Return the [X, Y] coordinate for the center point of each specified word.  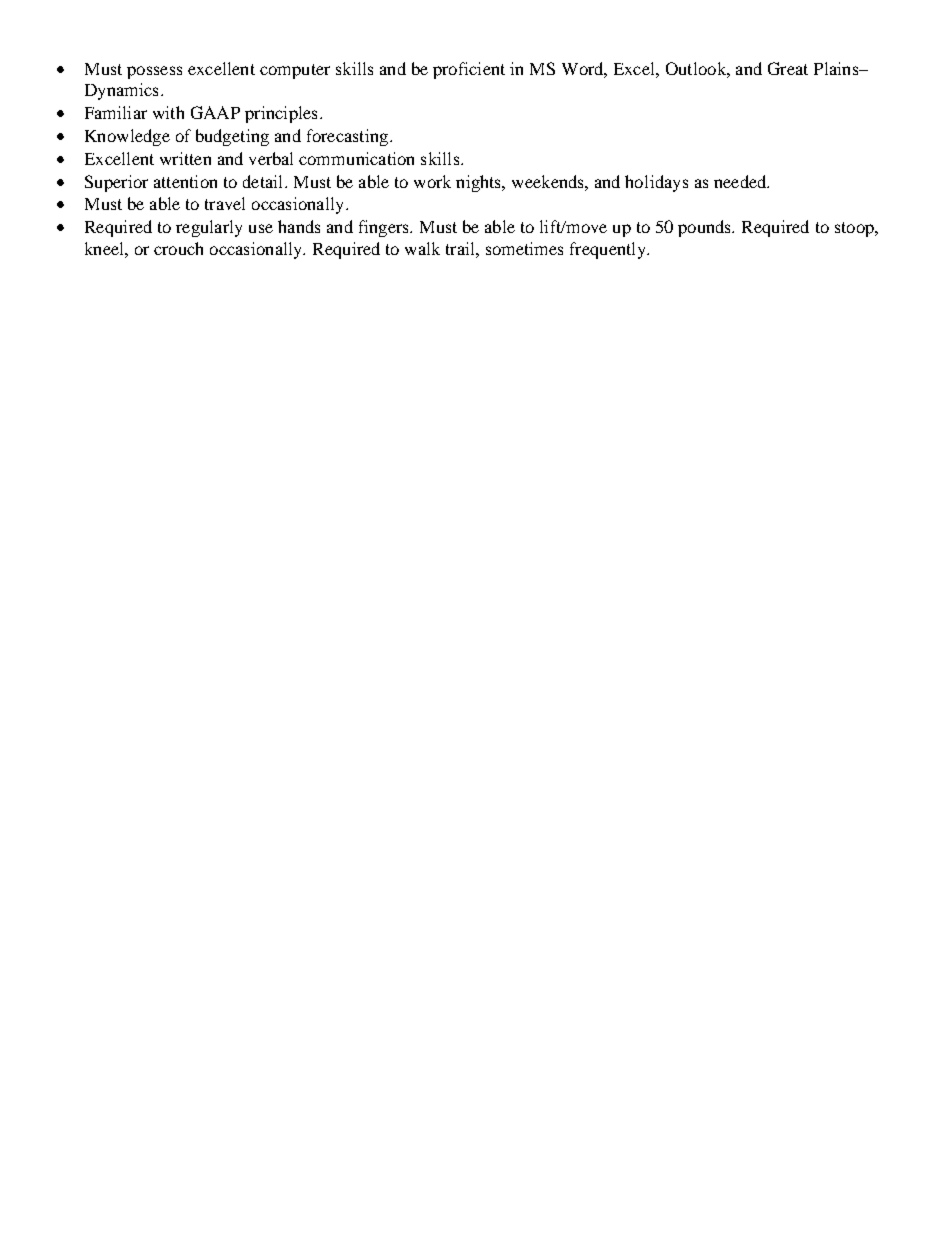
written [185, 158]
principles [281, 114]
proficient [469, 70]
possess [154, 72]
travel [225, 203]
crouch [178, 248]
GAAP [215, 112]
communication [356, 158]
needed [741, 181]
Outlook [697, 68]
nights [480, 183]
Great [788, 68]
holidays [656, 183]
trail [461, 248]
